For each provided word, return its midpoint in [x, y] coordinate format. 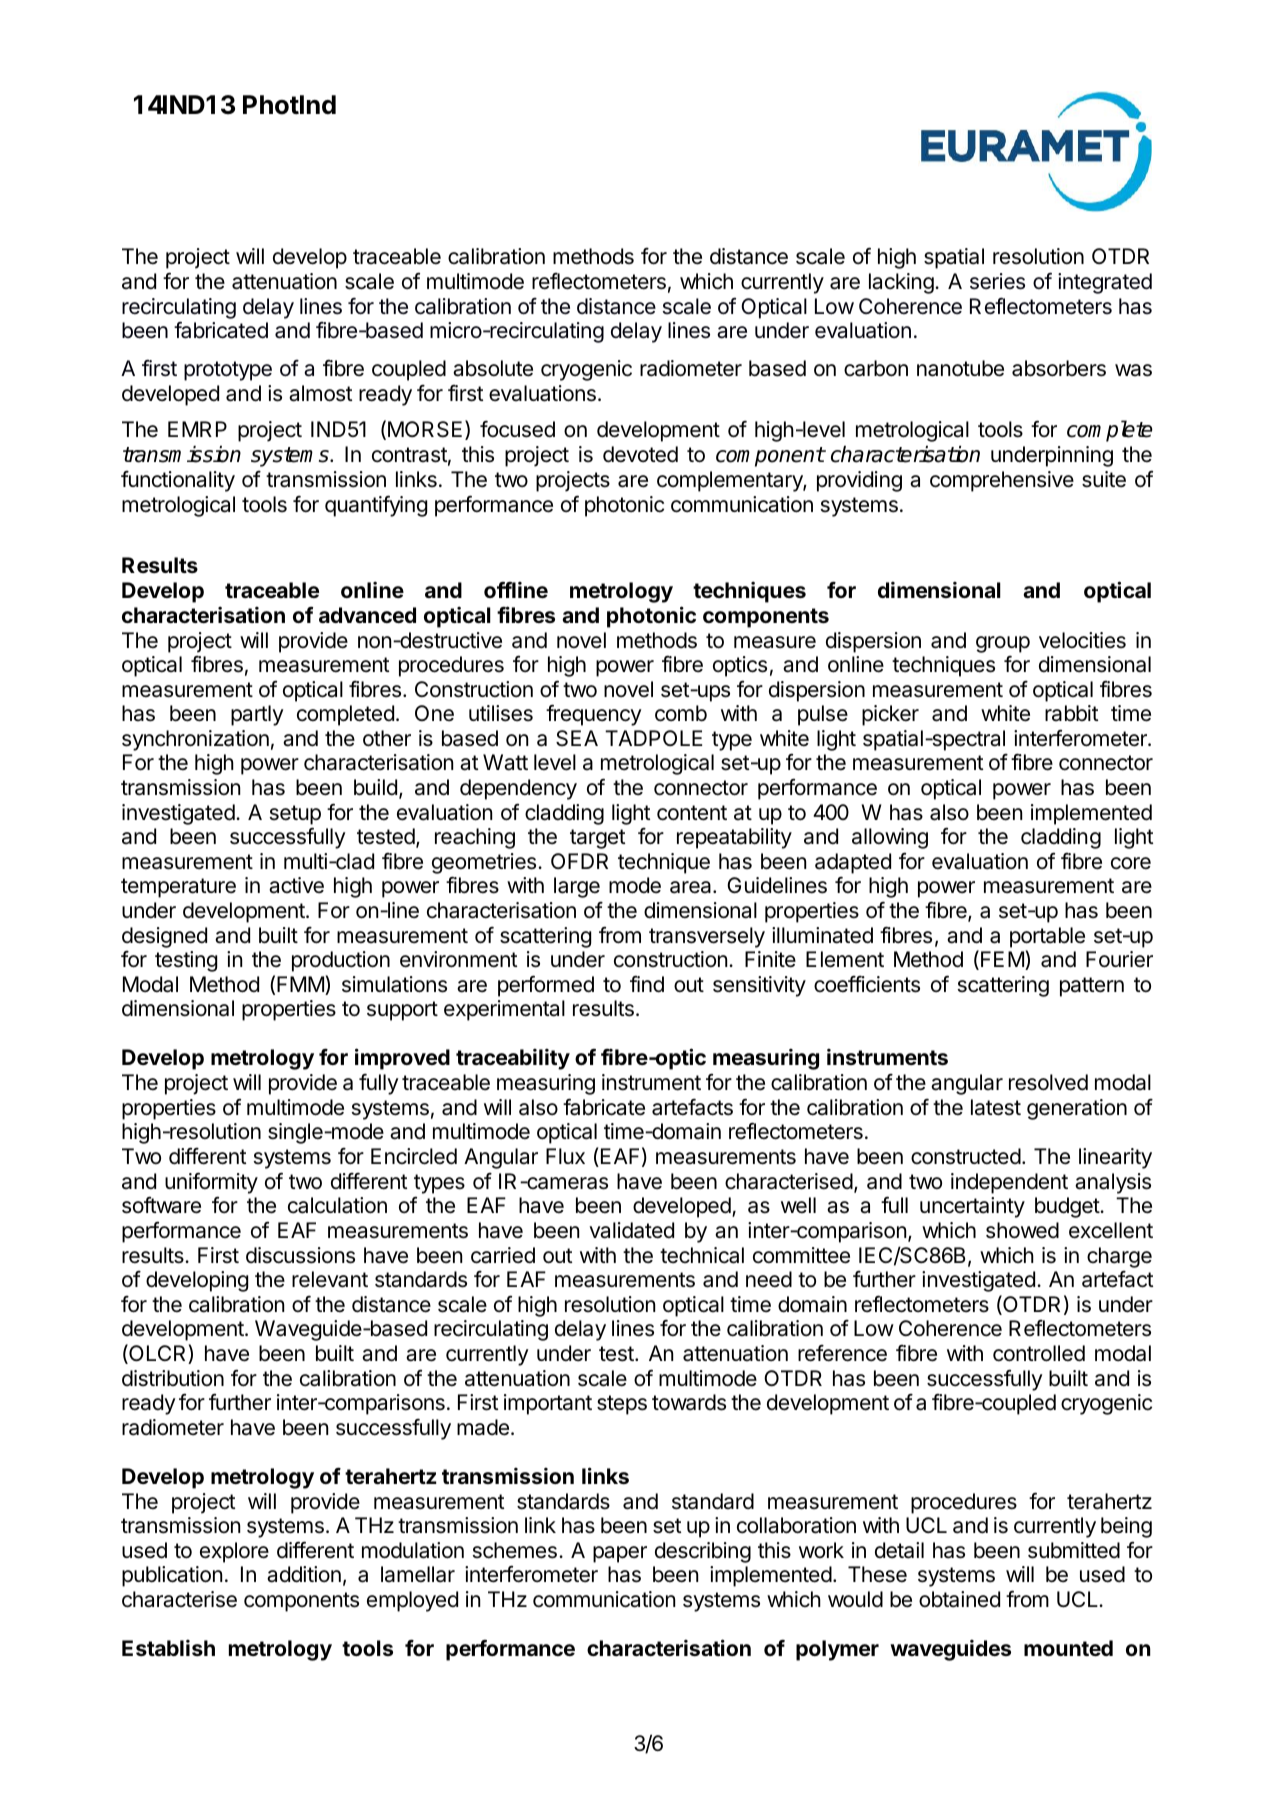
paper [620, 1554]
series [997, 281]
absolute [493, 368]
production [341, 961]
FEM [1002, 959]
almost [320, 393]
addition [304, 1574]
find [647, 984]
